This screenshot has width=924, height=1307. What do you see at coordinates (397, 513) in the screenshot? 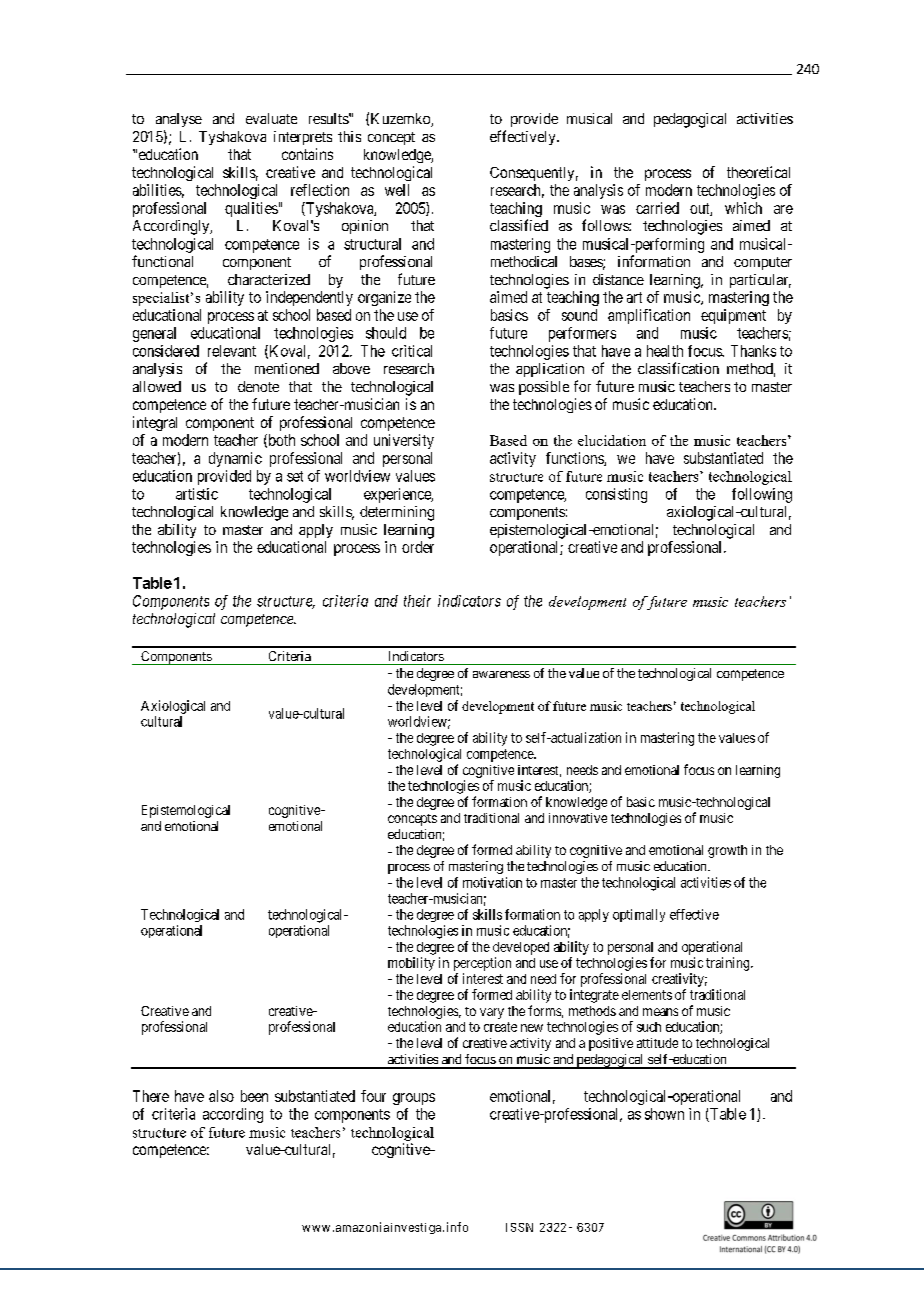
I see `determining` at bounding box center [397, 513].
